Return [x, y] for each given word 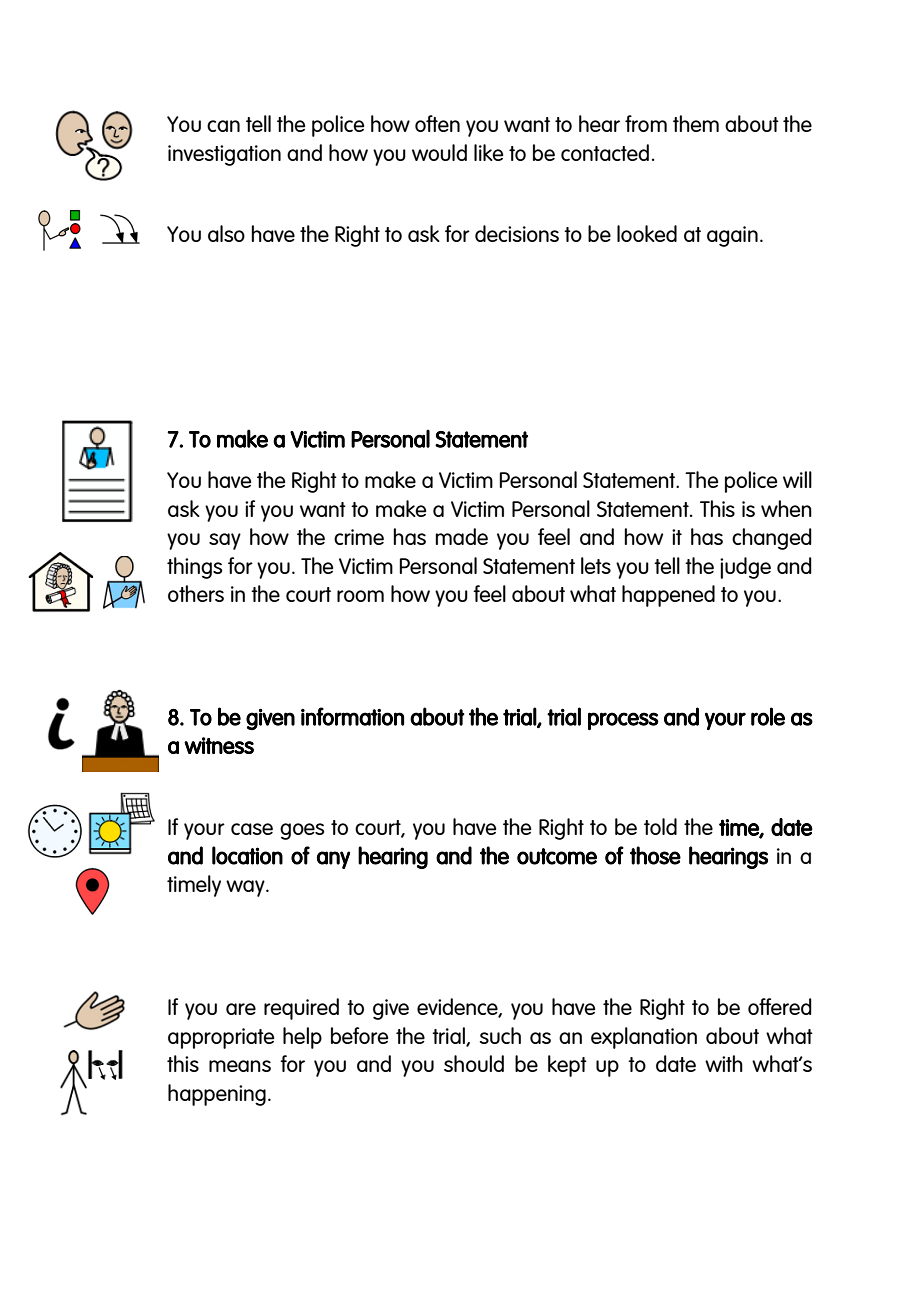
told [660, 826]
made [461, 536]
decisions [517, 233]
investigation [224, 155]
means [240, 1066]
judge [745, 568]
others [196, 593]
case [252, 829]
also [226, 233]
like [488, 152]
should [474, 1063]
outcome [557, 856]
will [797, 479]
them [696, 123]
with [724, 1063]
